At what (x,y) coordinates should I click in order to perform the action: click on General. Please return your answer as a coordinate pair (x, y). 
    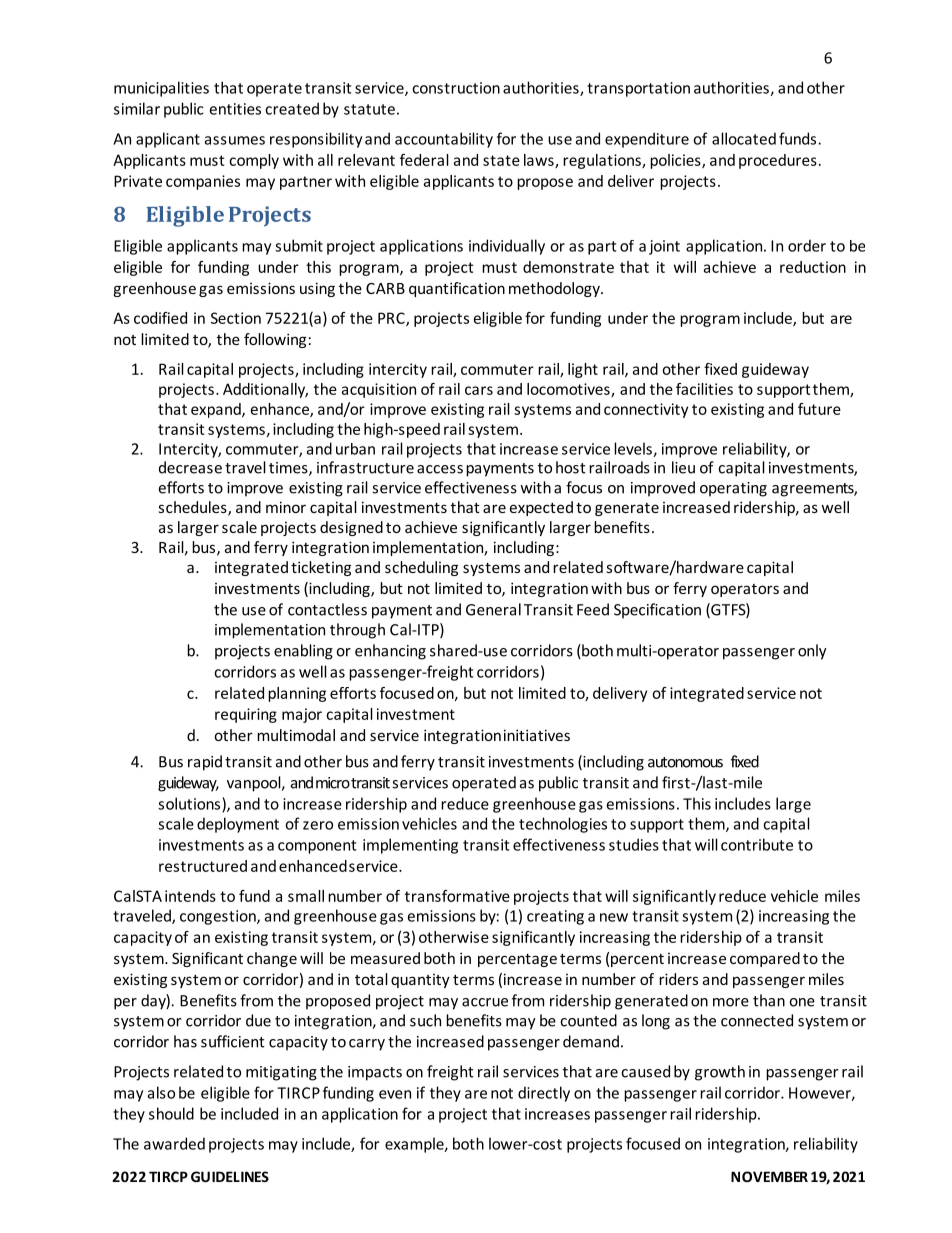
    Looking at the image, I should click on (493, 609).
